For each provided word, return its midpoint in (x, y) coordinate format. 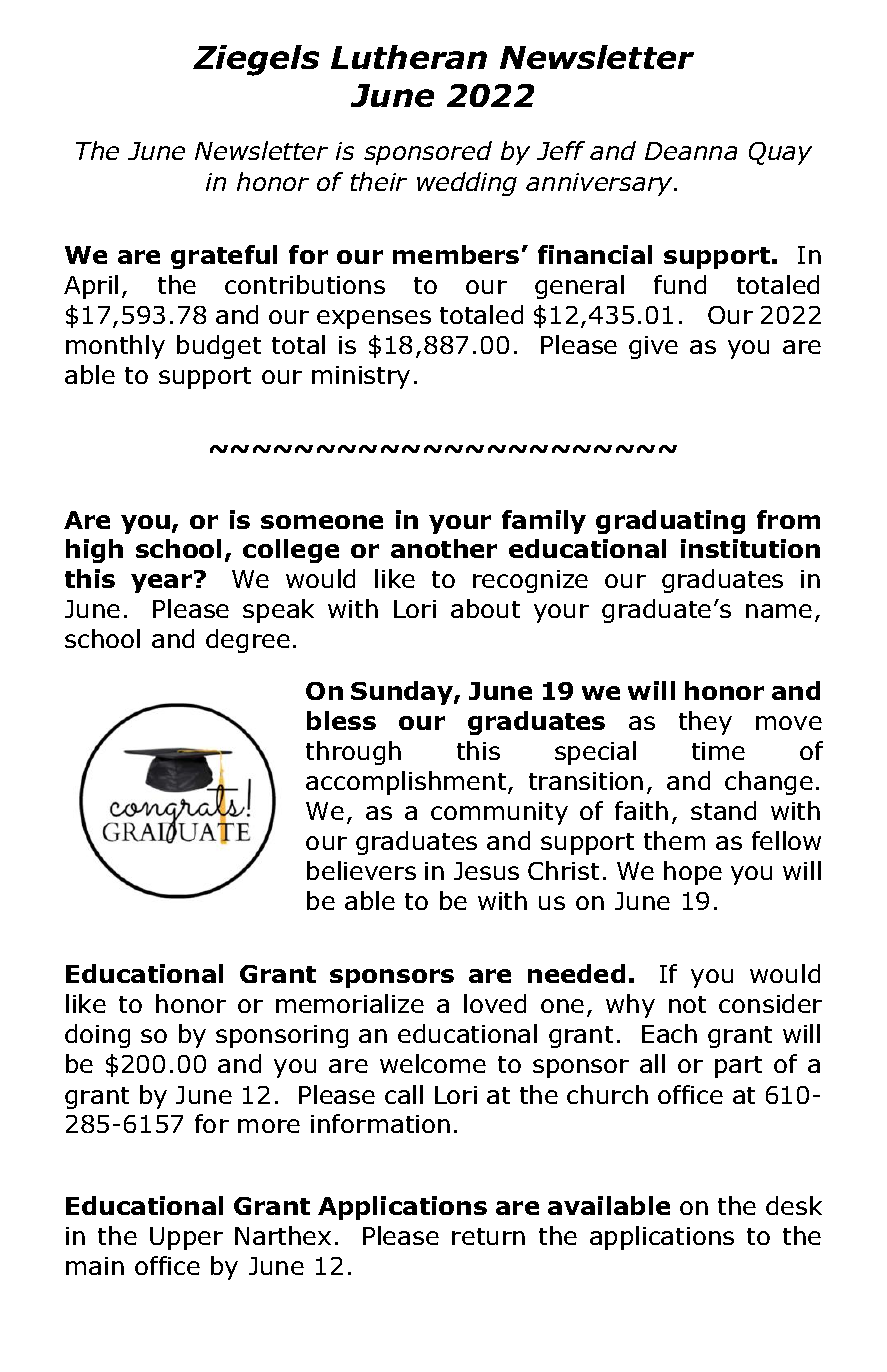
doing (97, 1036)
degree (248, 641)
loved (495, 1003)
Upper (186, 1238)
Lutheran (409, 57)
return (488, 1236)
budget (219, 347)
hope (693, 873)
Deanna (691, 151)
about (485, 608)
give (653, 347)
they (705, 723)
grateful (224, 257)
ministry (361, 377)
